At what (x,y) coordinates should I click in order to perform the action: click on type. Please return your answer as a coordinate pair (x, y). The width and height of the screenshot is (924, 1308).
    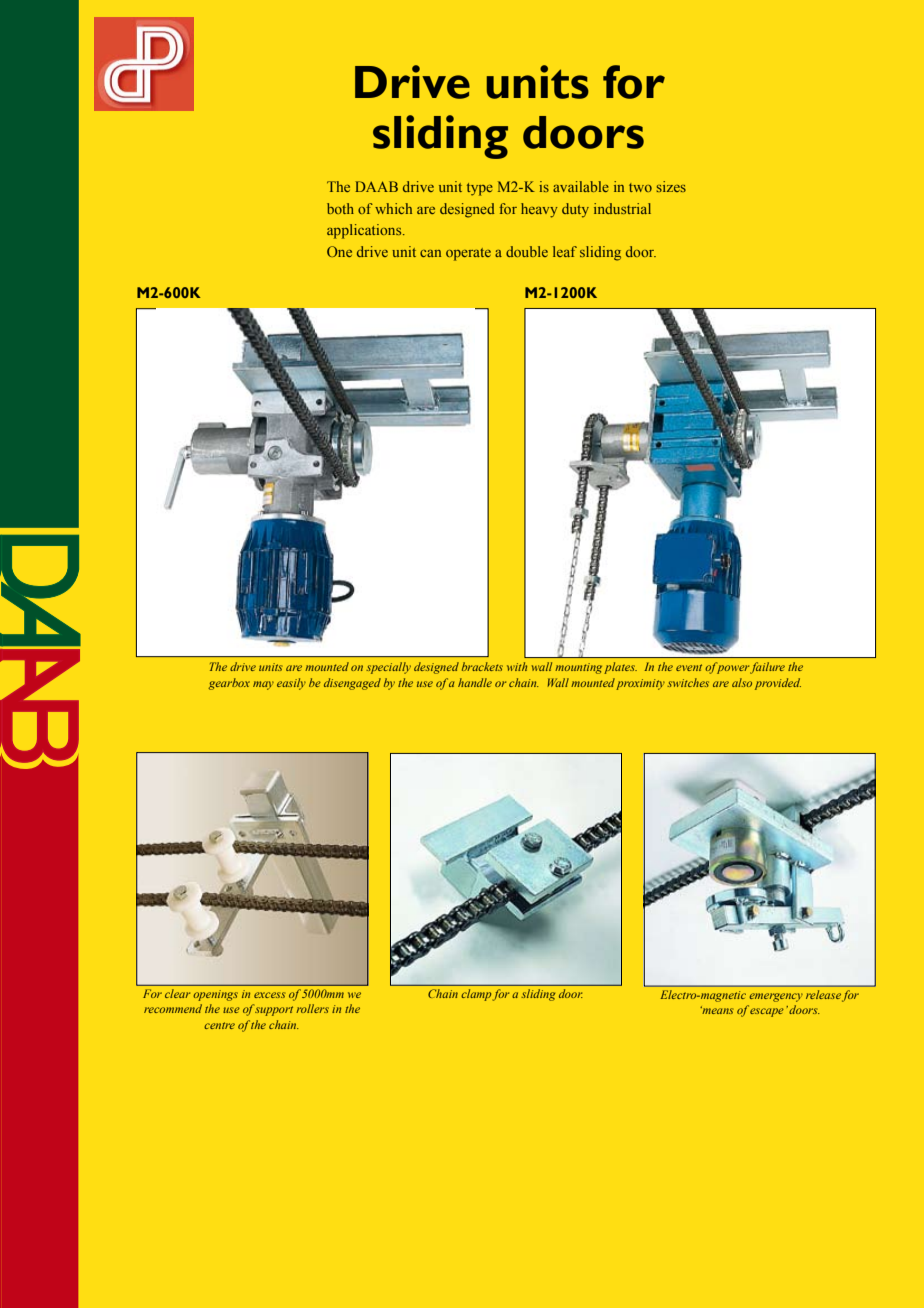
    Looking at the image, I should click on (480, 189).
